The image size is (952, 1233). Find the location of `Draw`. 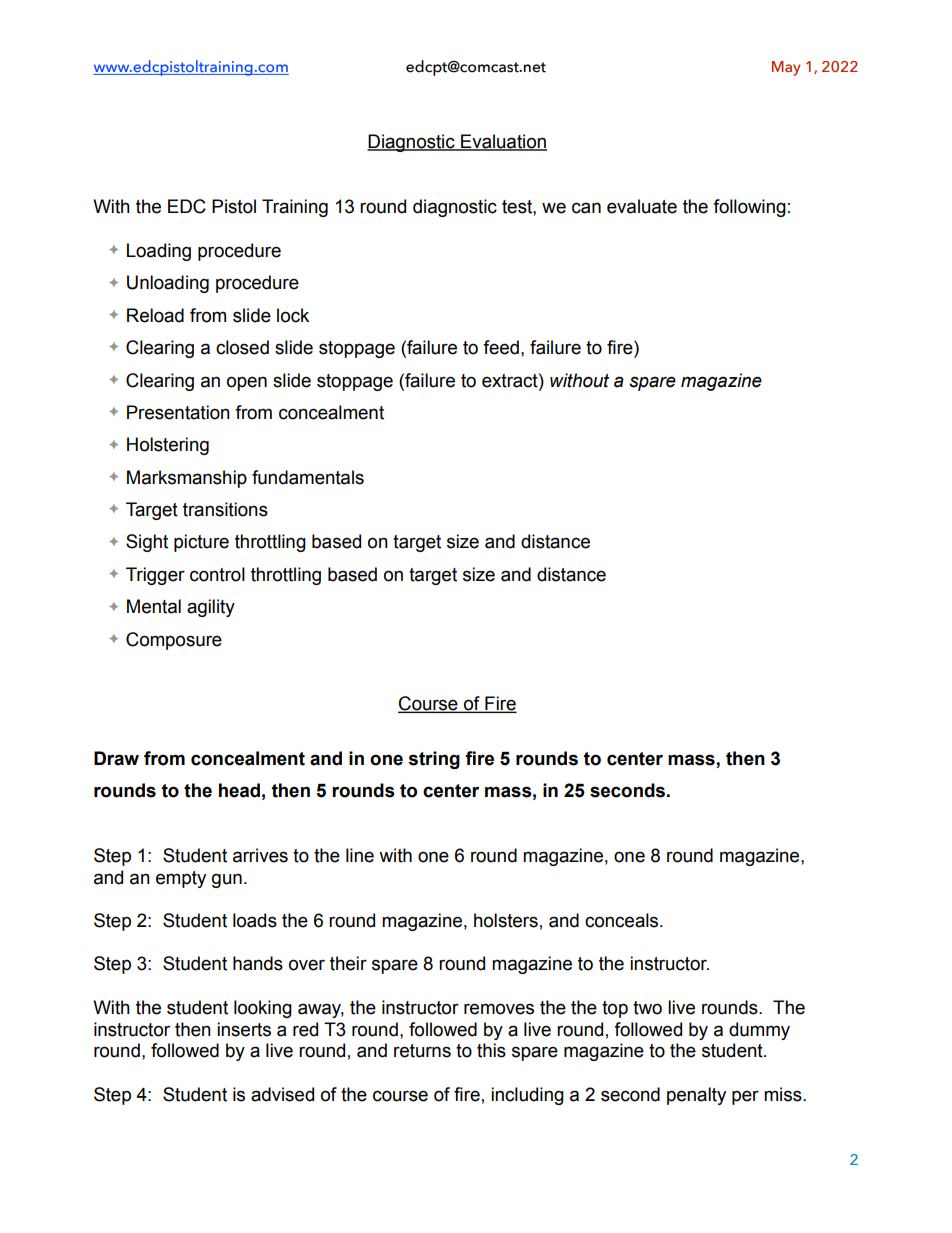

Draw is located at coordinates (116, 758).
